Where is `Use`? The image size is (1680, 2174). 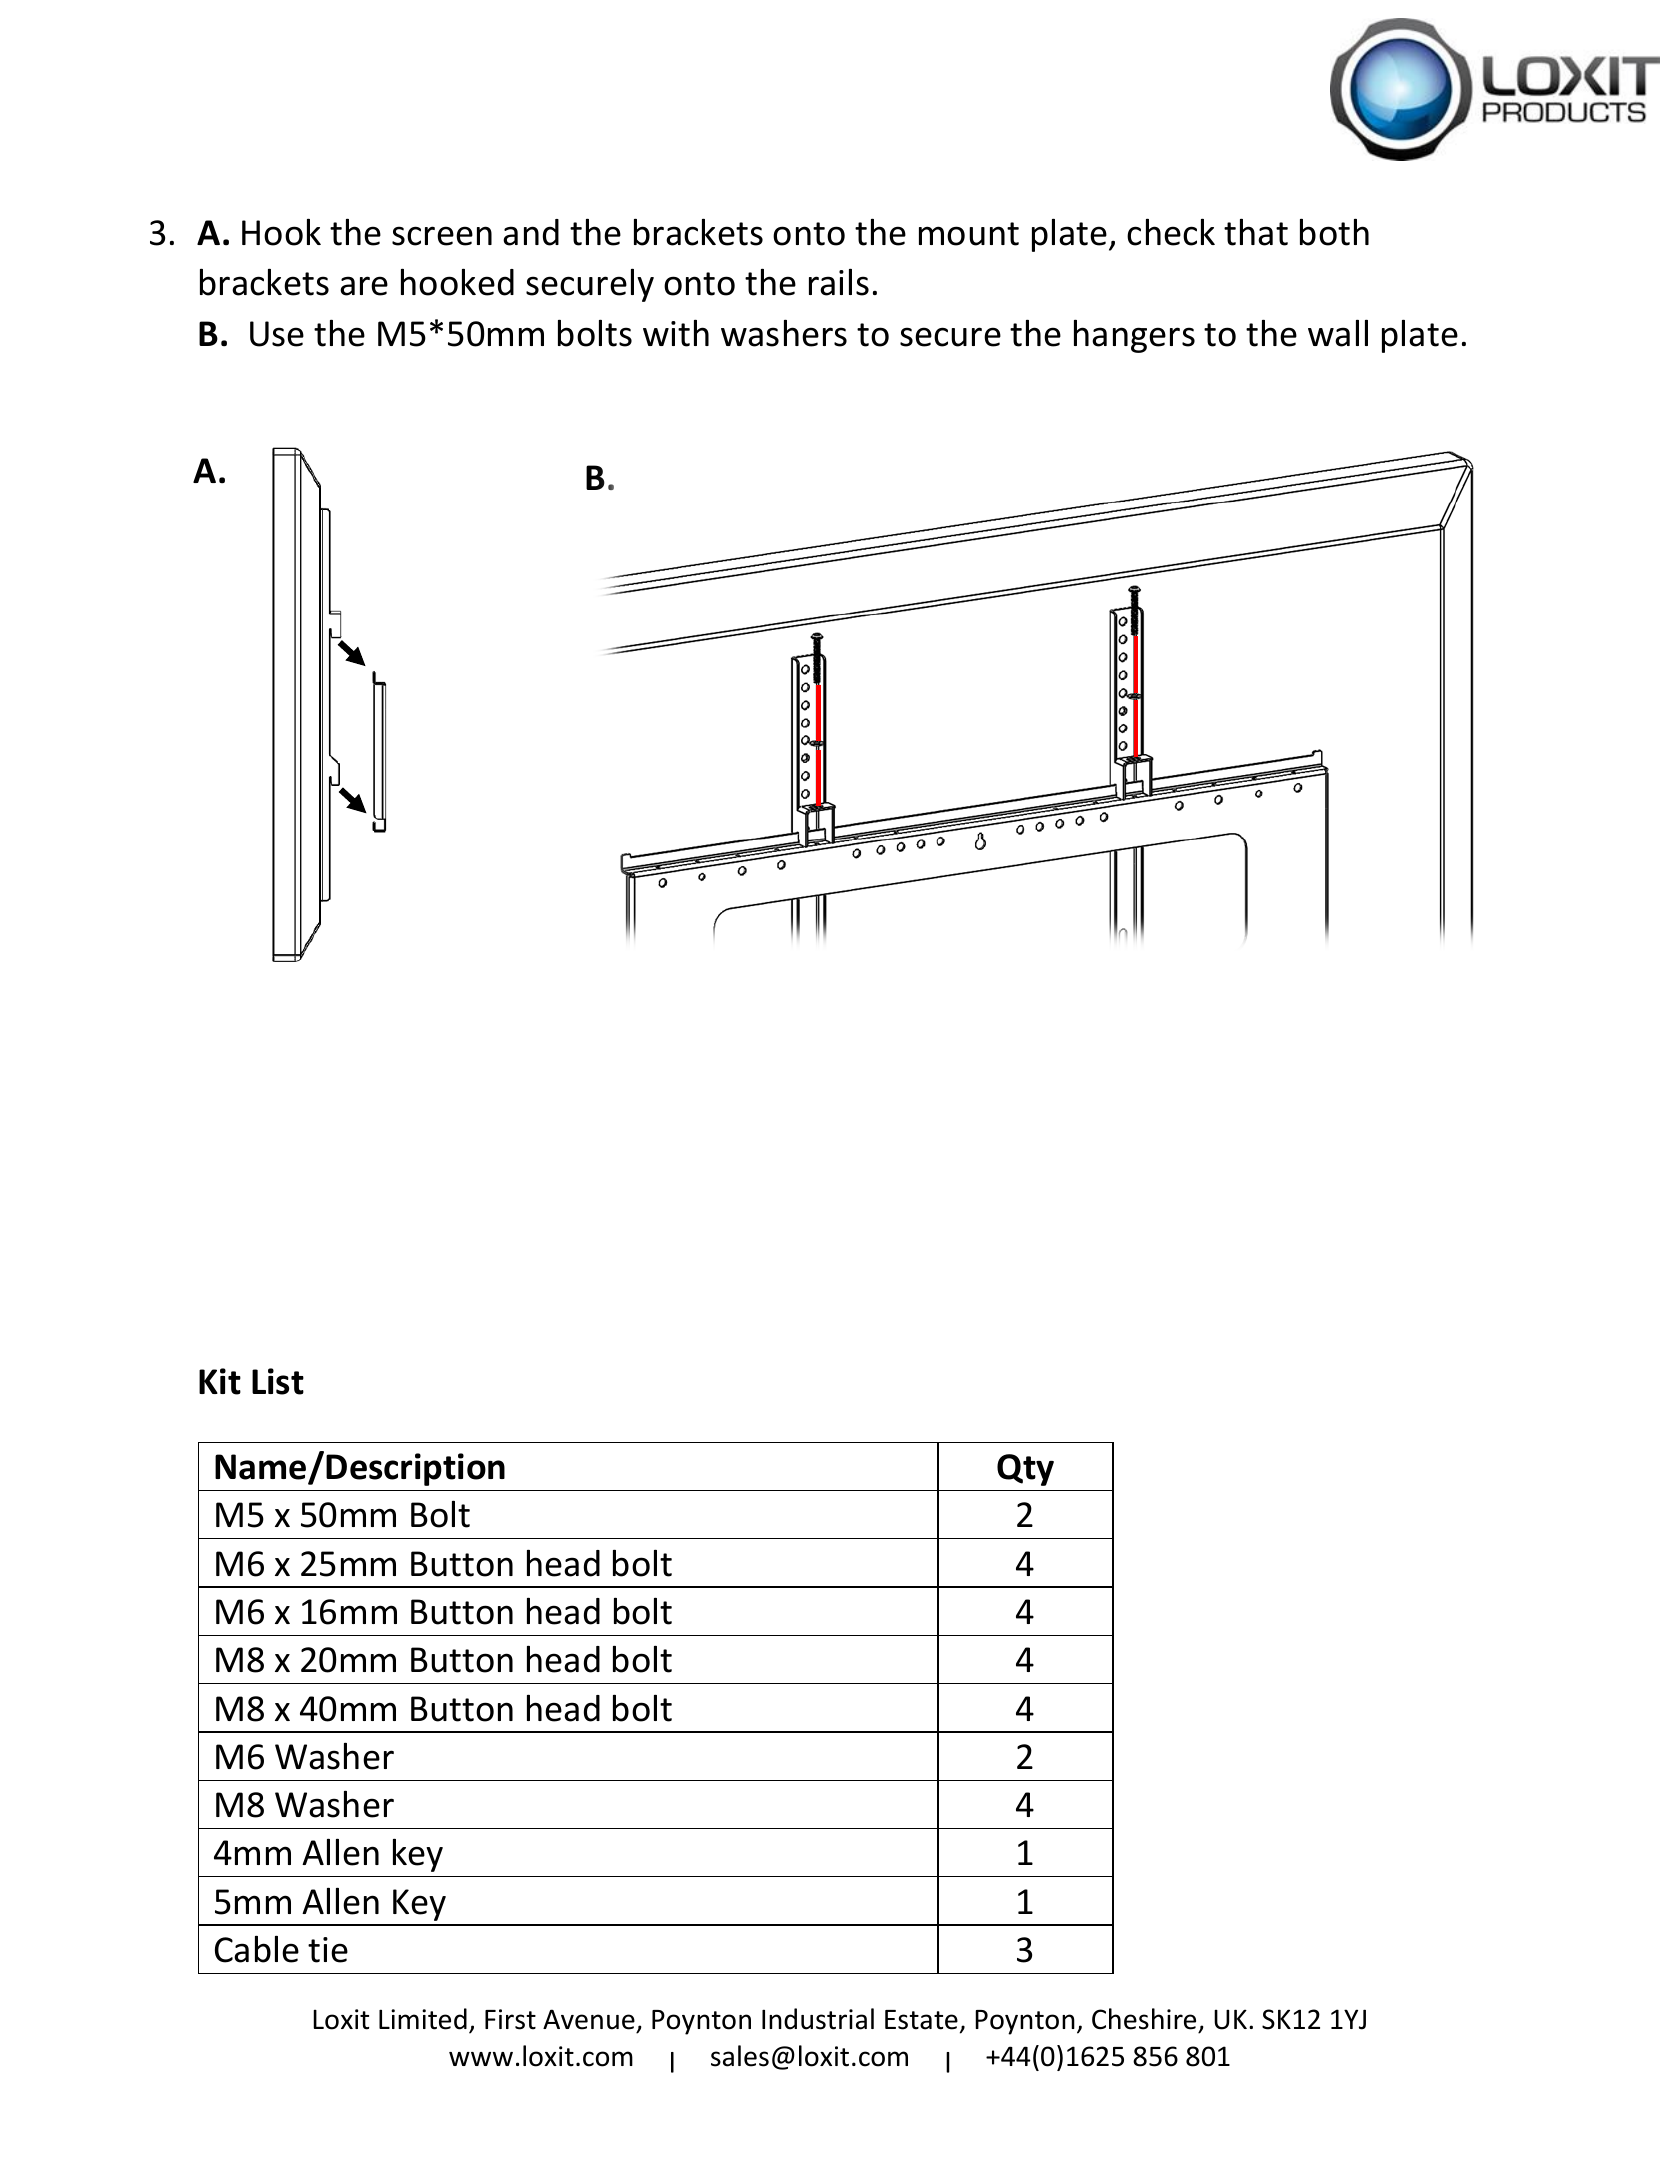
Use is located at coordinates (277, 334).
